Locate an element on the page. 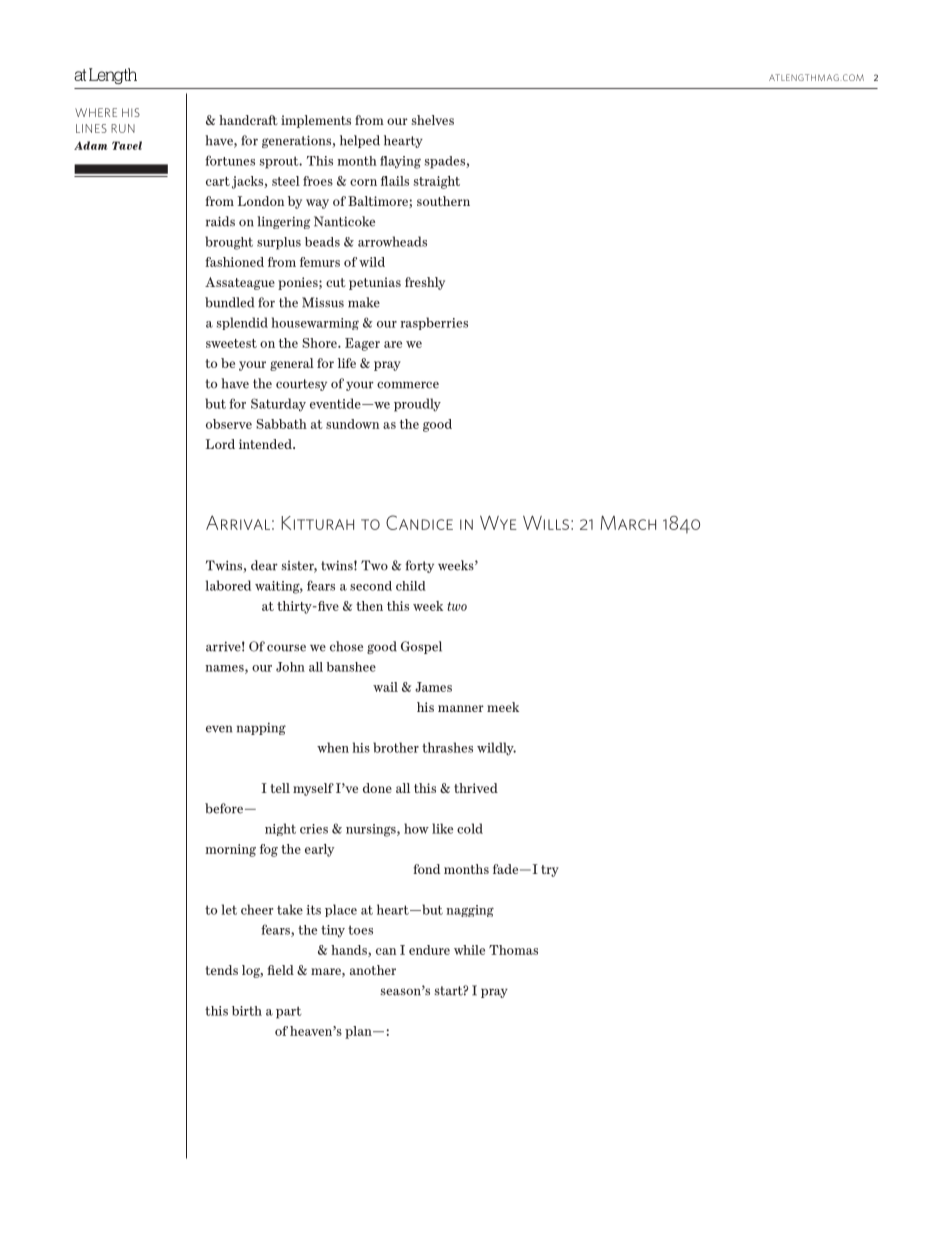 The image size is (952, 1233). helped is located at coordinates (360, 141).
